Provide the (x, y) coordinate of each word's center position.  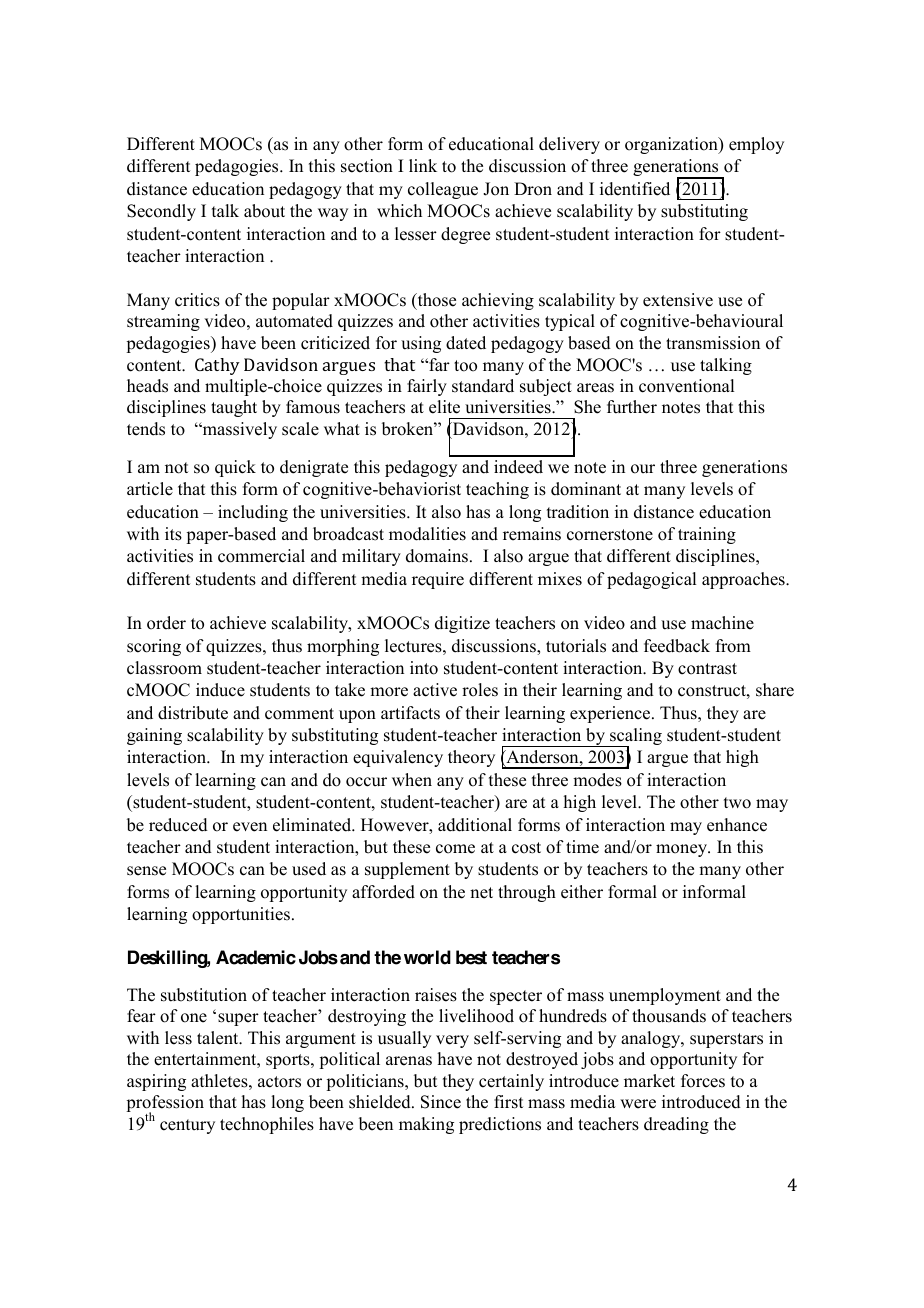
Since (441, 1102)
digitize (462, 624)
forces (703, 1081)
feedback (677, 646)
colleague (443, 190)
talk (225, 210)
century (187, 1126)
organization (672, 145)
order (166, 623)
